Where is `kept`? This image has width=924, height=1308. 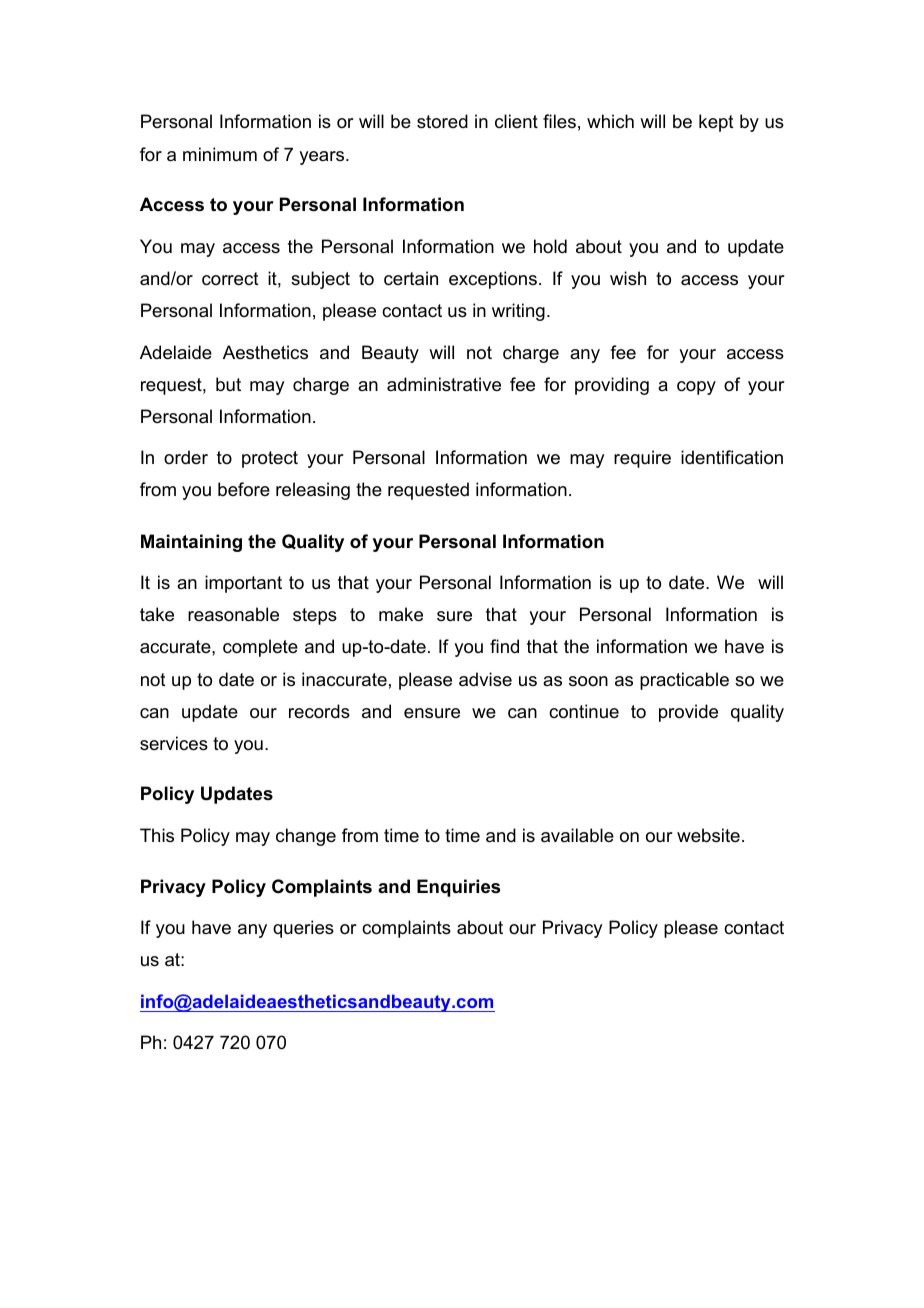 kept is located at coordinates (716, 123).
